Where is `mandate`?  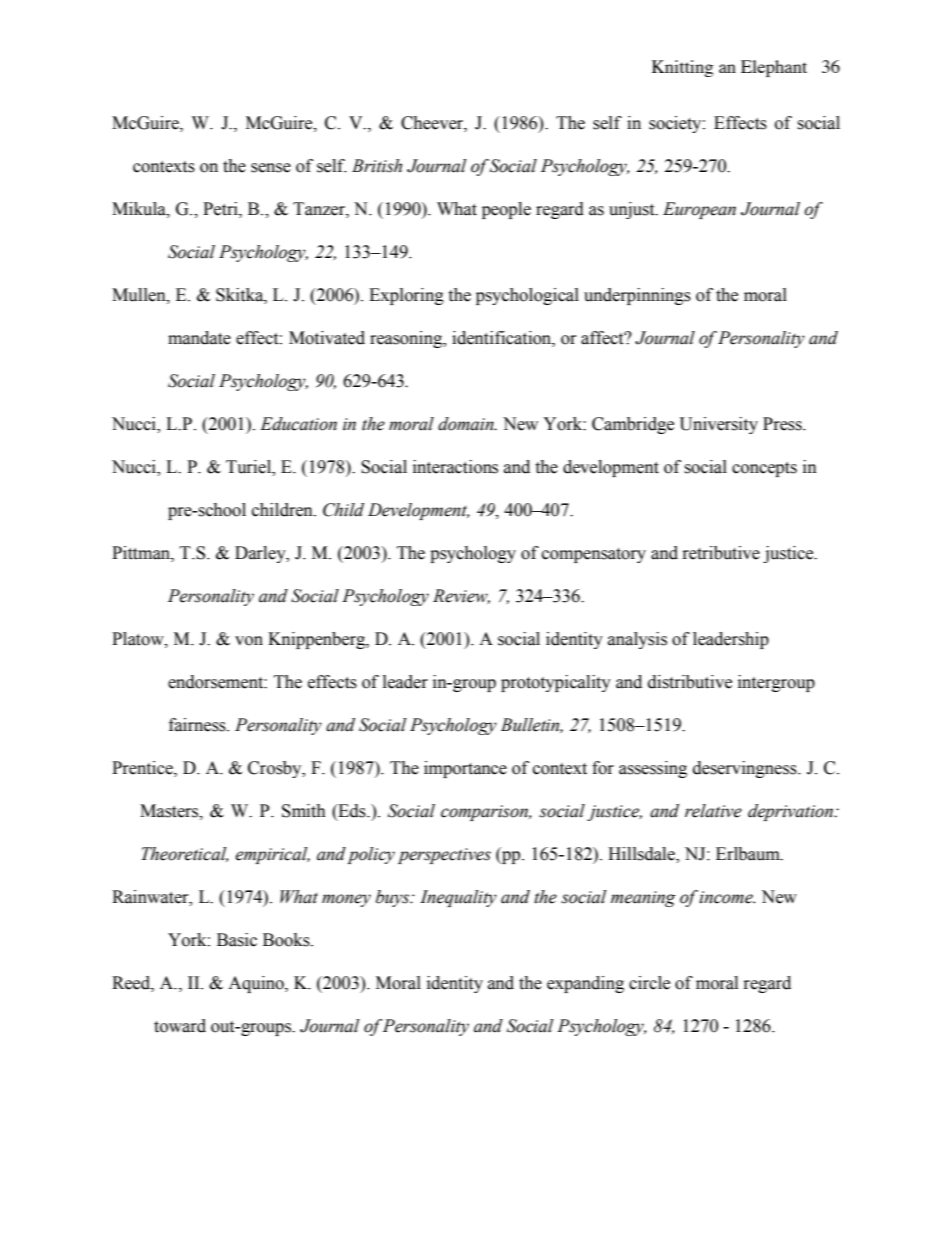
mandate is located at coordinates (199, 338).
